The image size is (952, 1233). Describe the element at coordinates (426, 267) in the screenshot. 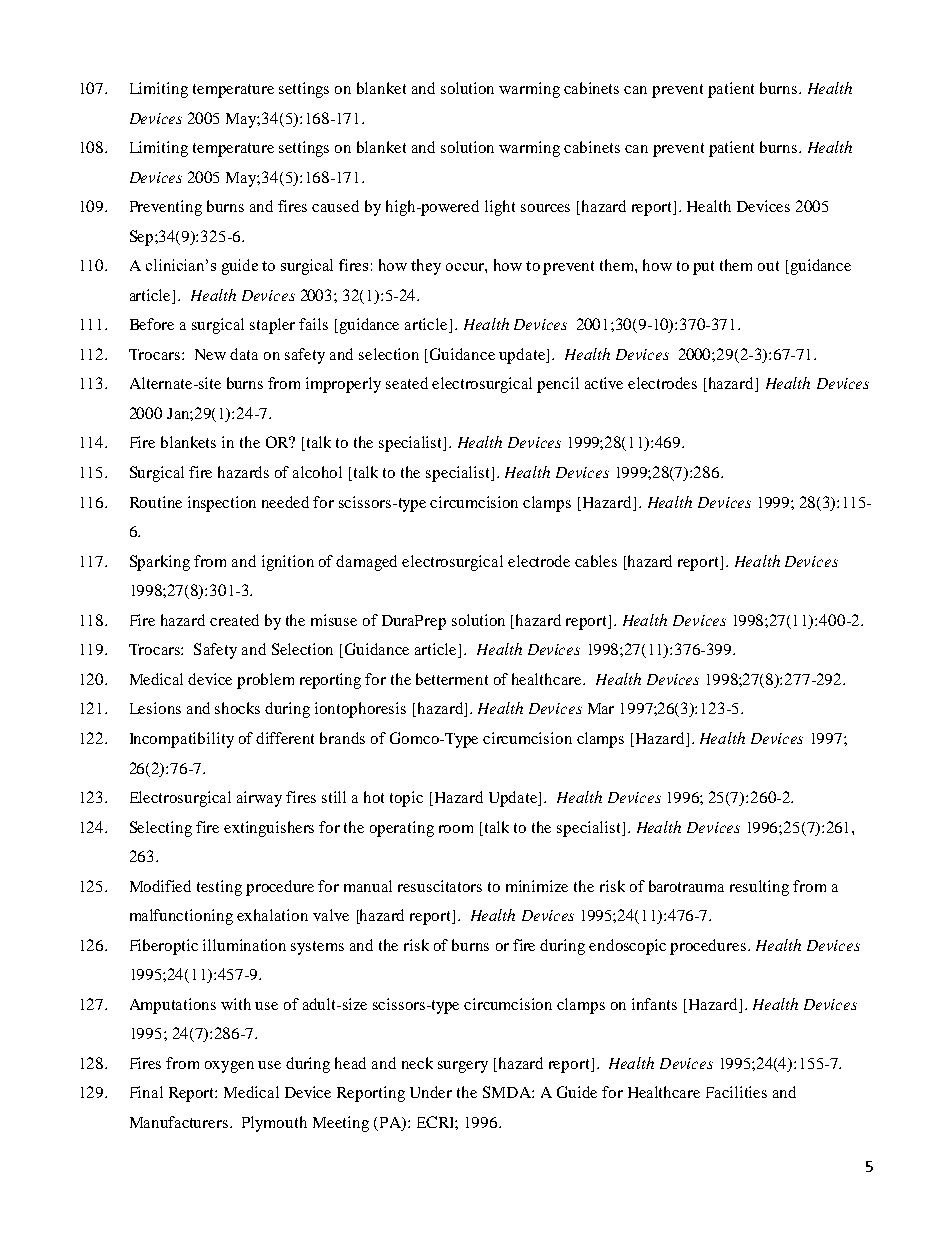

I see `they` at that location.
